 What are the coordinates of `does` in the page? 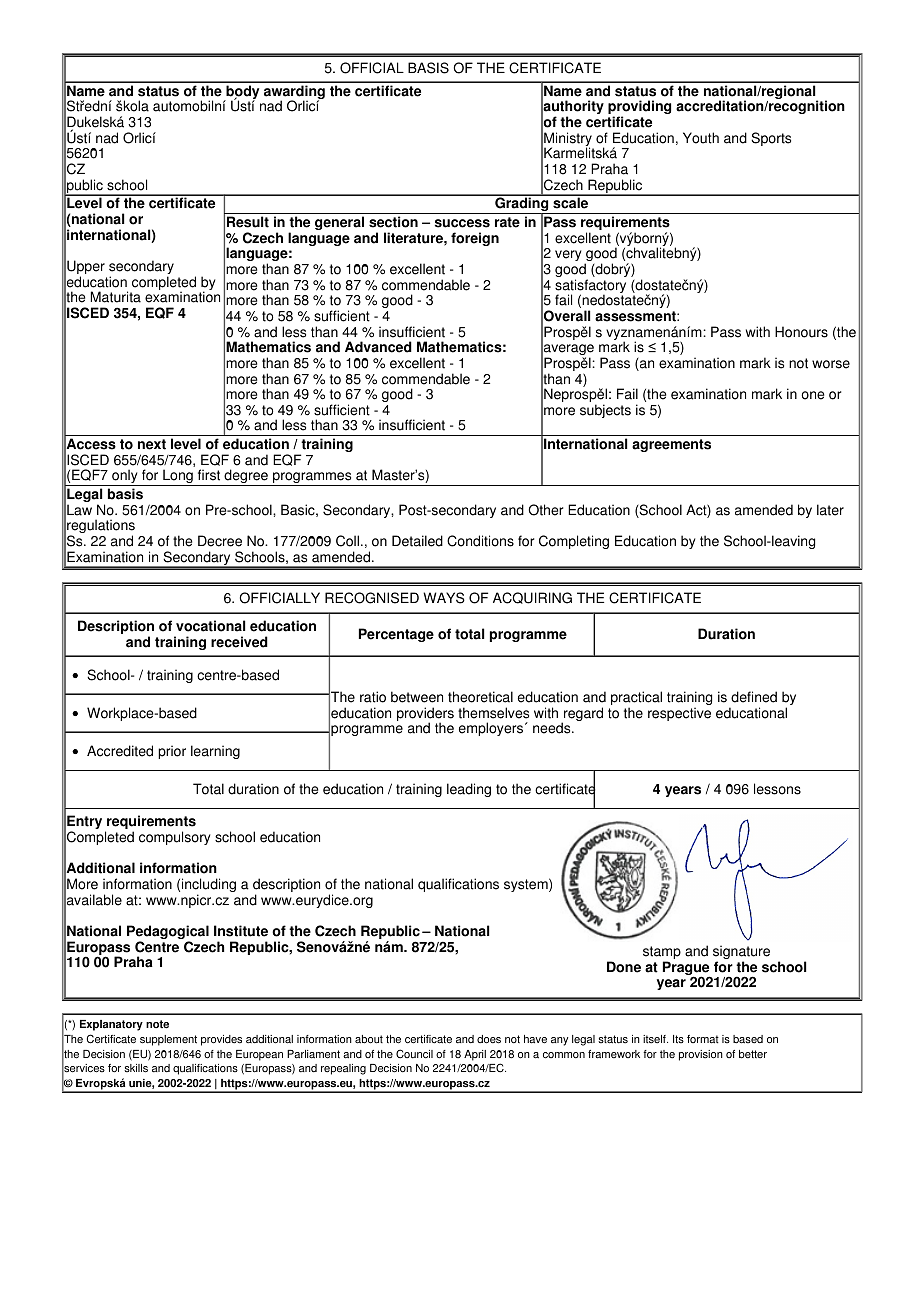 It's located at (489, 1039).
